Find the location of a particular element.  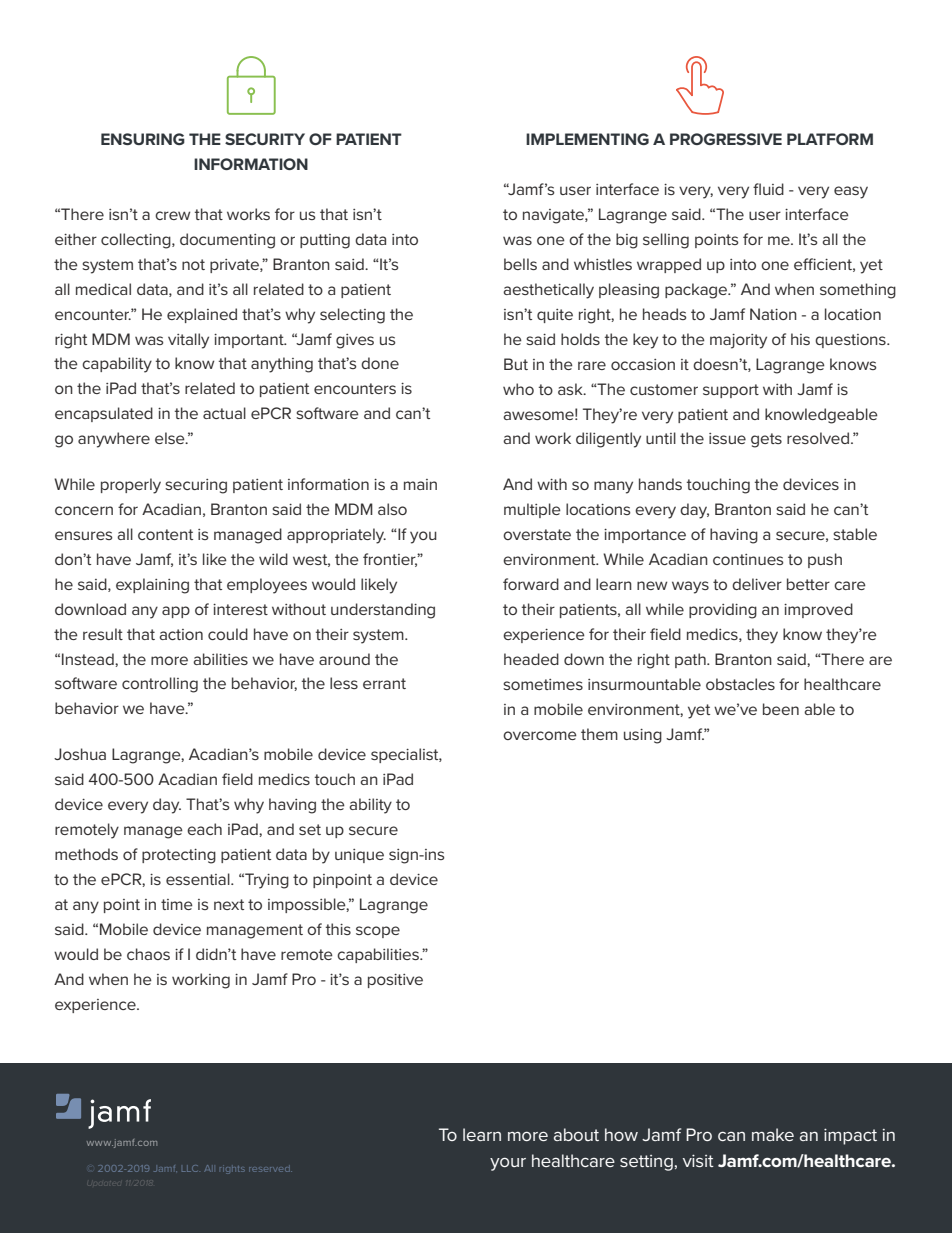

headed is located at coordinates (531, 659).
